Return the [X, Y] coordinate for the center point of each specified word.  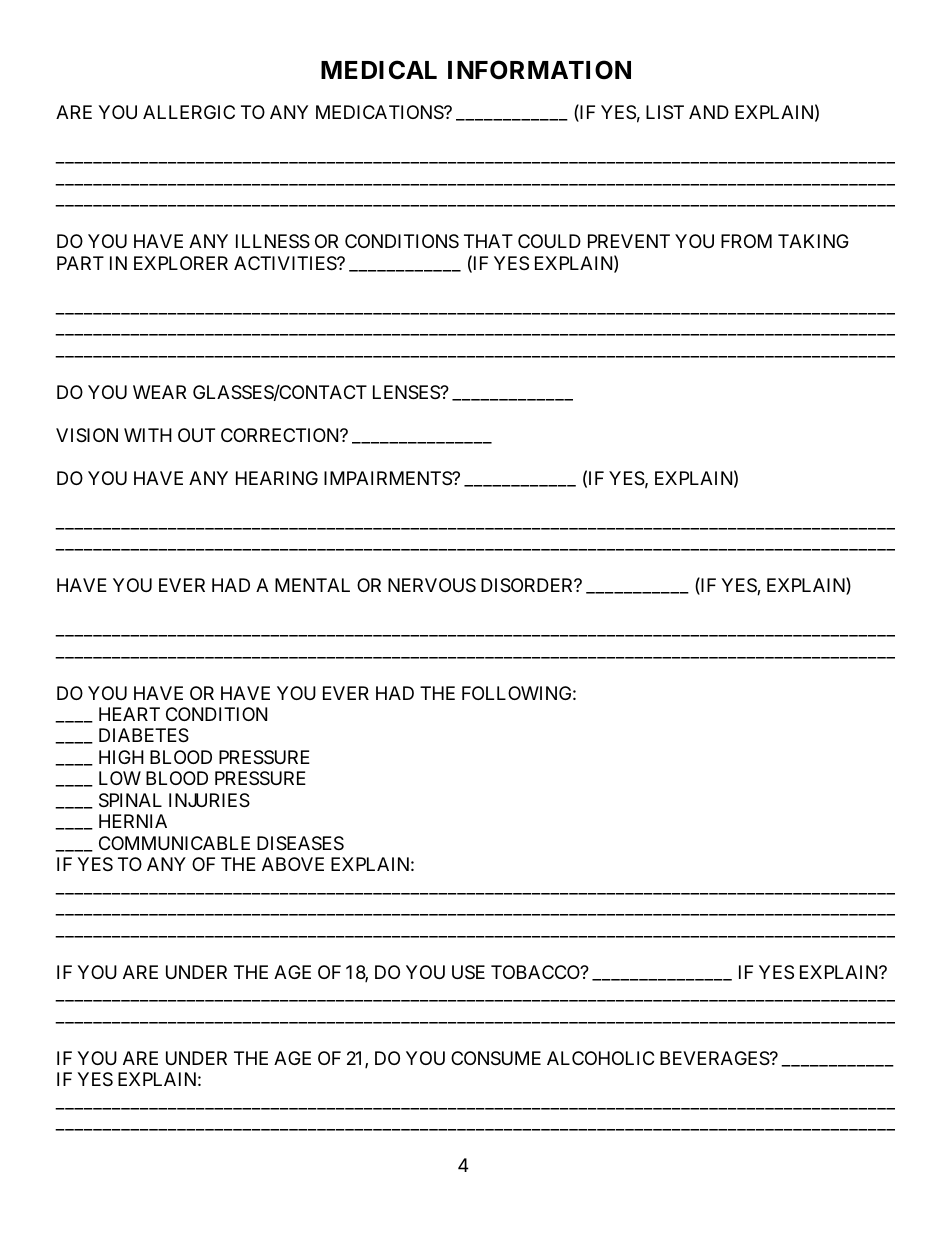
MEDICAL [379, 70]
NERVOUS [432, 585]
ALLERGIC [189, 112]
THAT [488, 241]
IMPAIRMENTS [388, 478]
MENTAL [312, 585]
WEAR [159, 392]
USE [468, 972]
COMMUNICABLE [174, 843]
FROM [746, 241]
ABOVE [293, 864]
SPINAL [130, 800]
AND [709, 112]
